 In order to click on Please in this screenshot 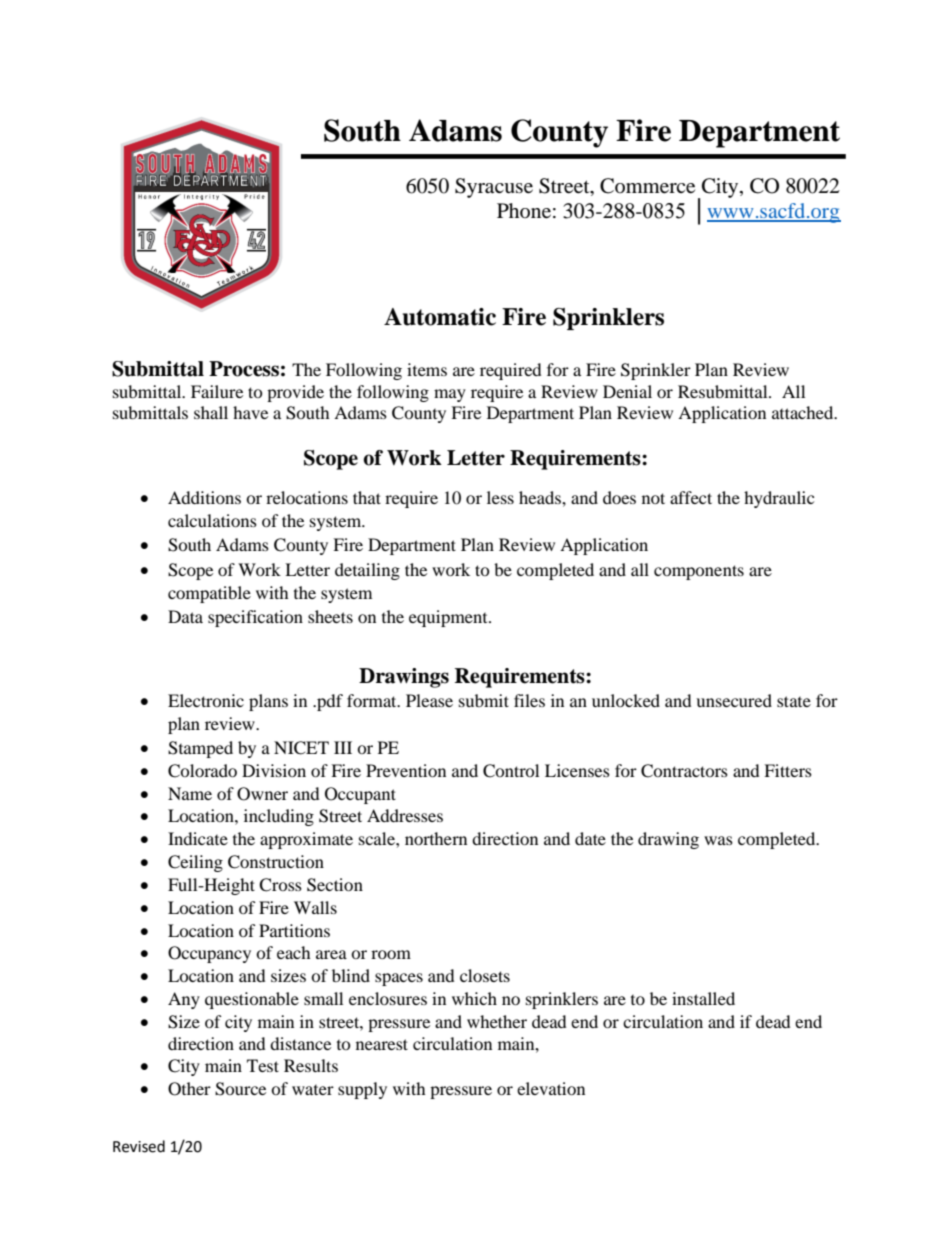, I will do `click(429, 700)`.
